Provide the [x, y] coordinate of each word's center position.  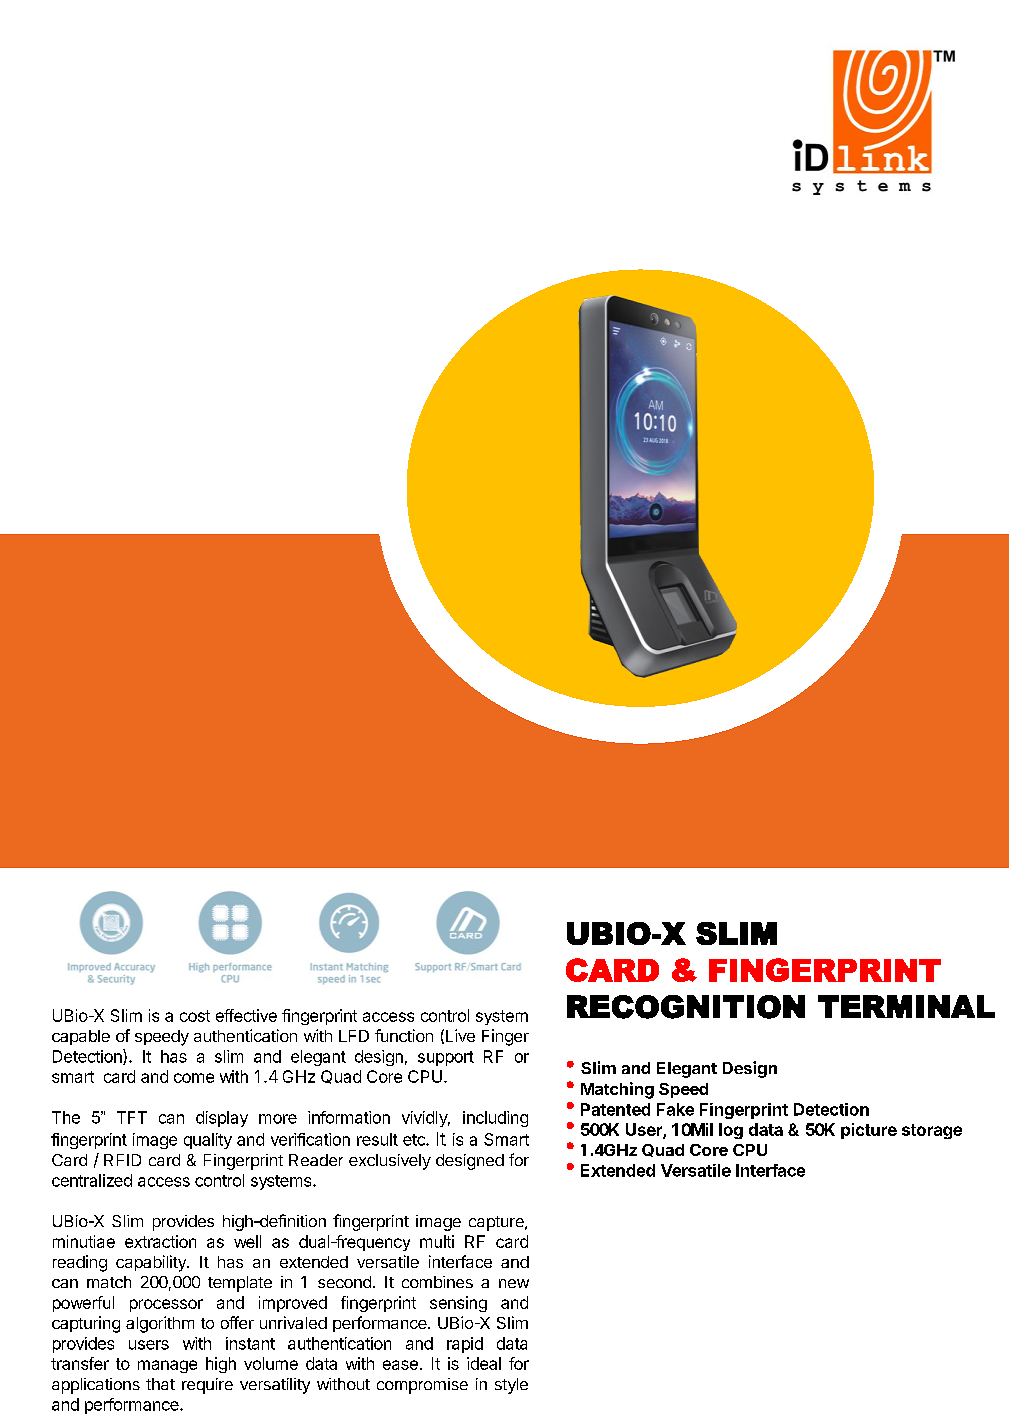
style [511, 1386]
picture [869, 1131]
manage [167, 1366]
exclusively [390, 1162]
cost [195, 1016]
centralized [92, 1180]
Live [460, 1035]
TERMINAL [906, 1006]
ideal [484, 1363]
